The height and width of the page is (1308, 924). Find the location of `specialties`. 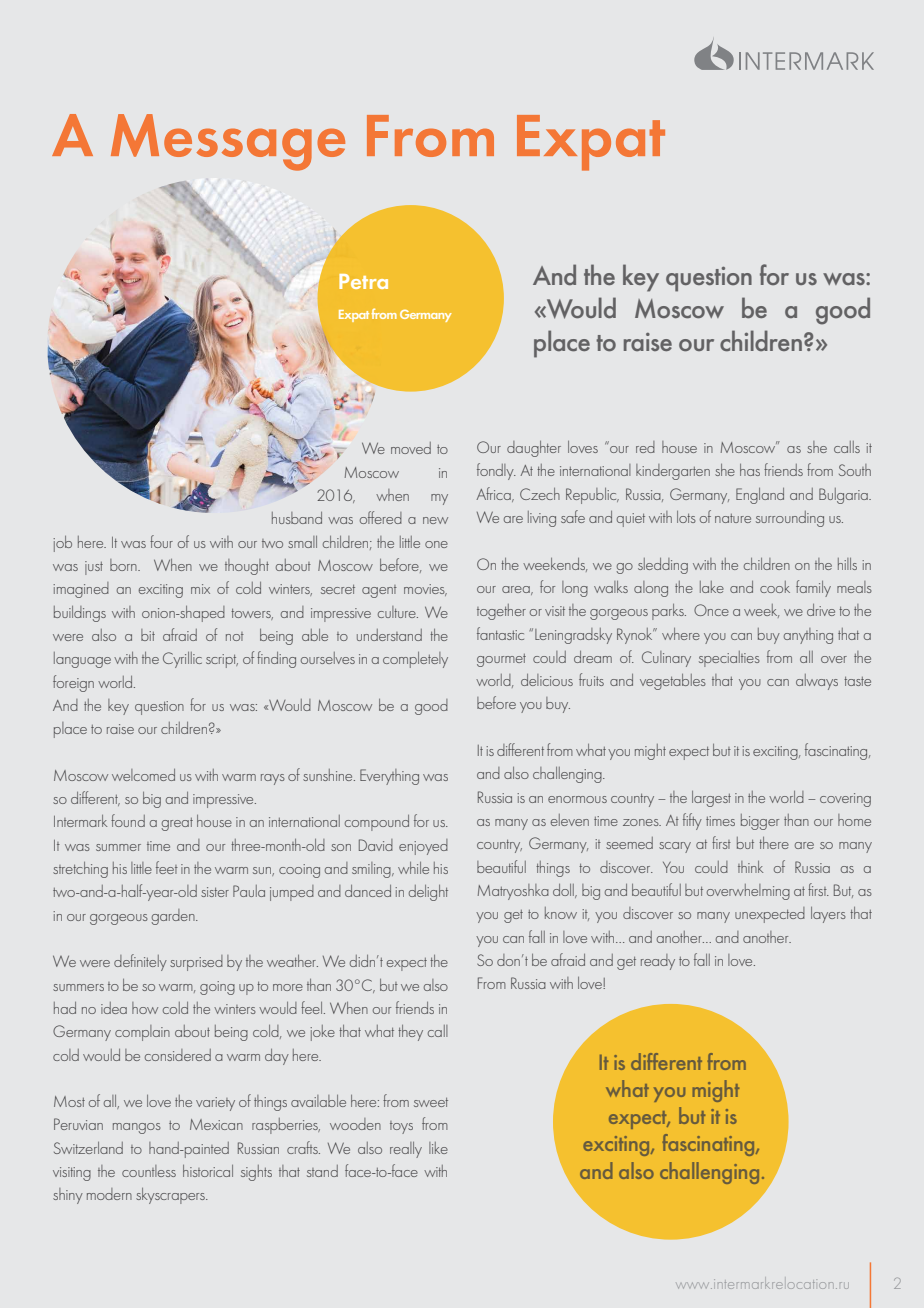

specialties is located at coordinates (729, 659).
